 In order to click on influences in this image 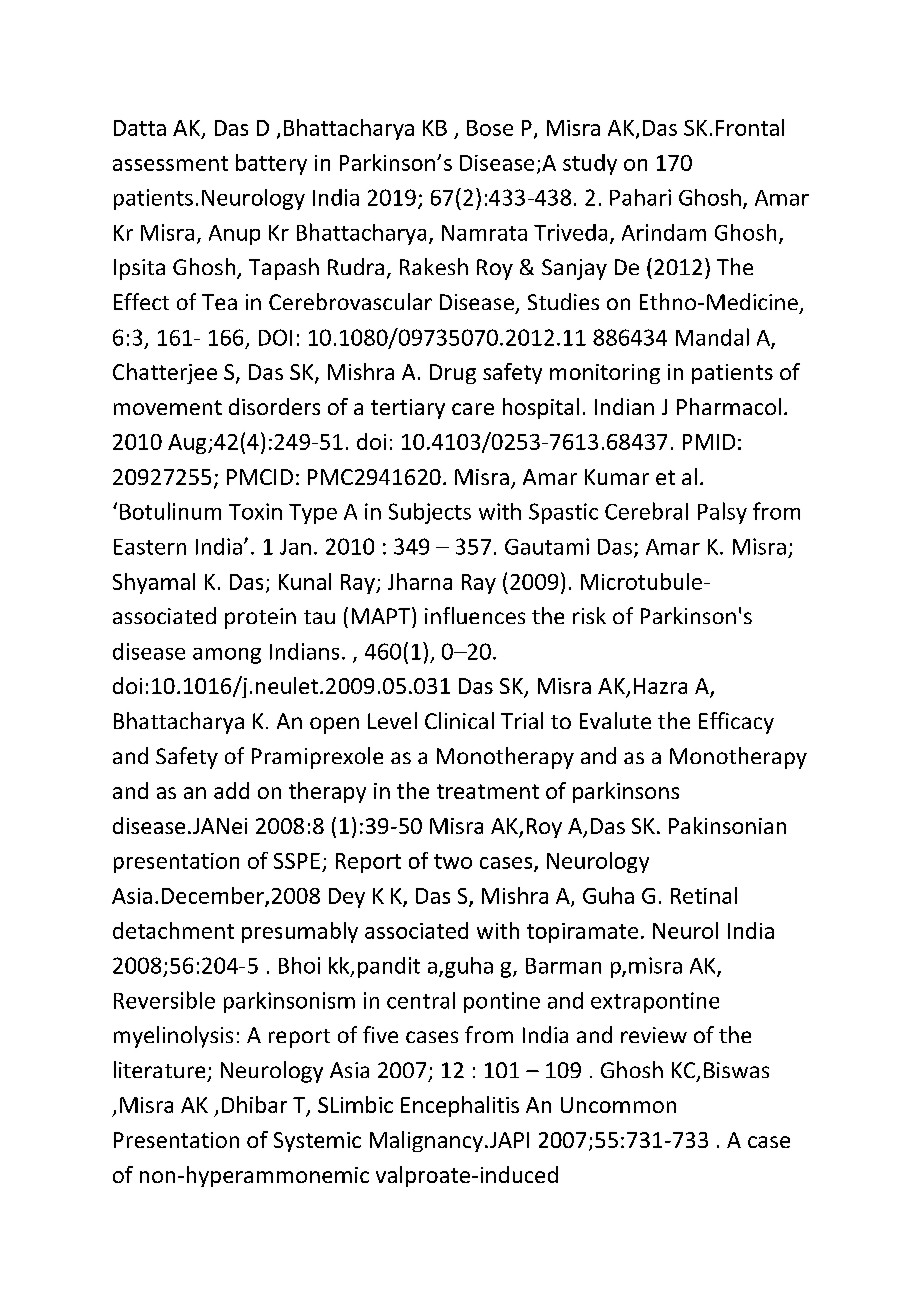, I will do `click(475, 615)`.
